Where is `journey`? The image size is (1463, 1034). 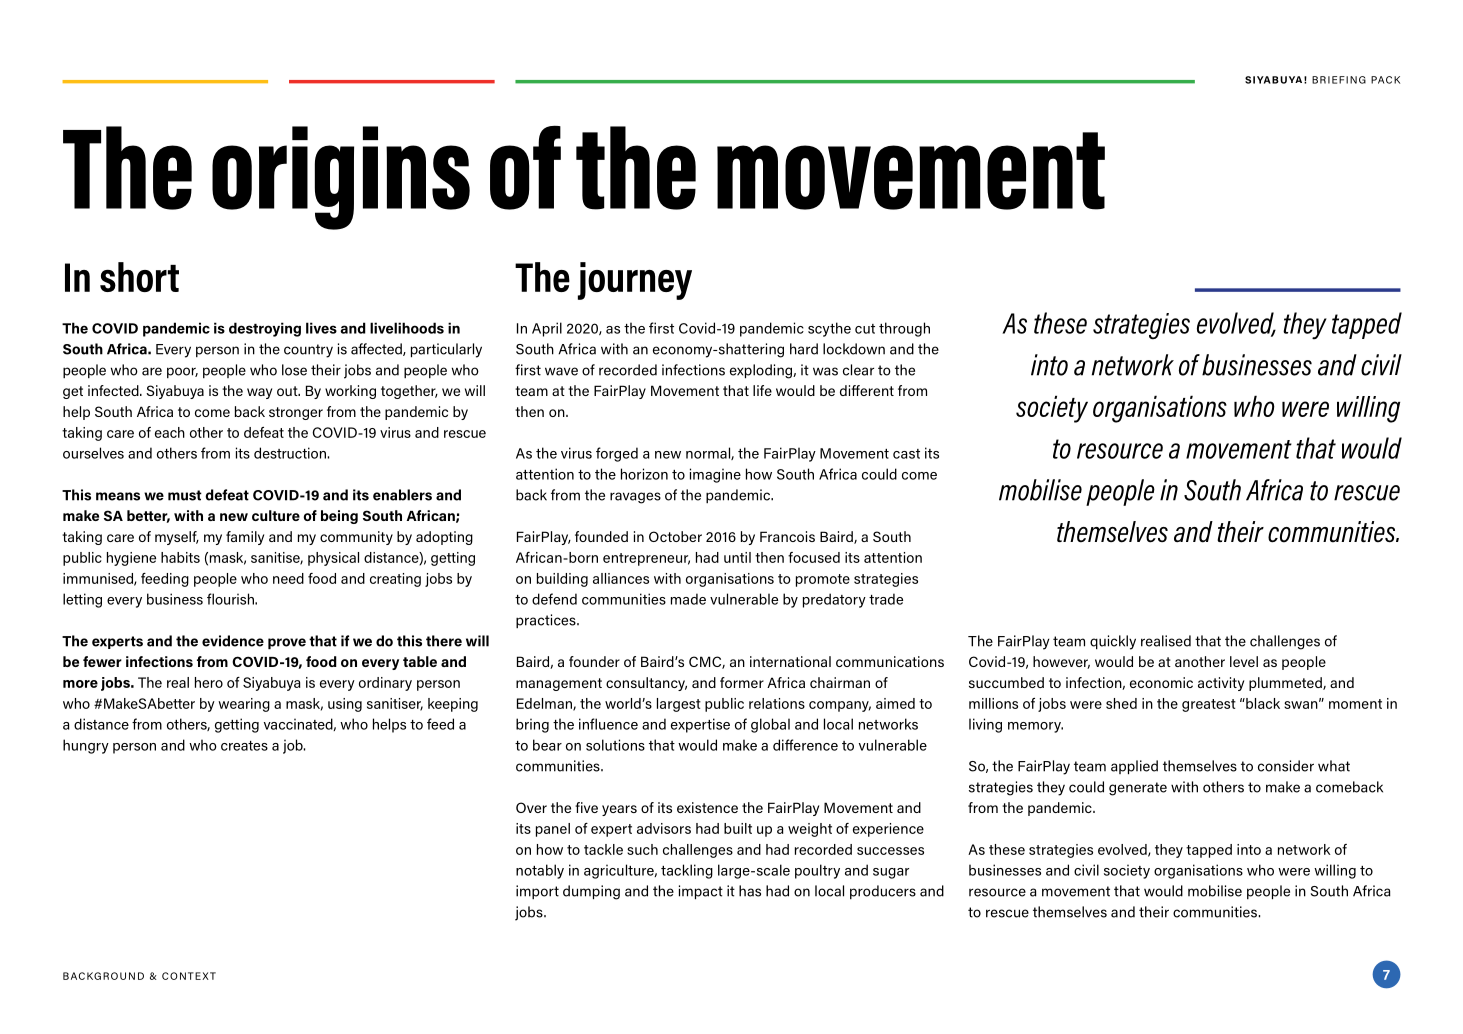
journey is located at coordinates (635, 281).
